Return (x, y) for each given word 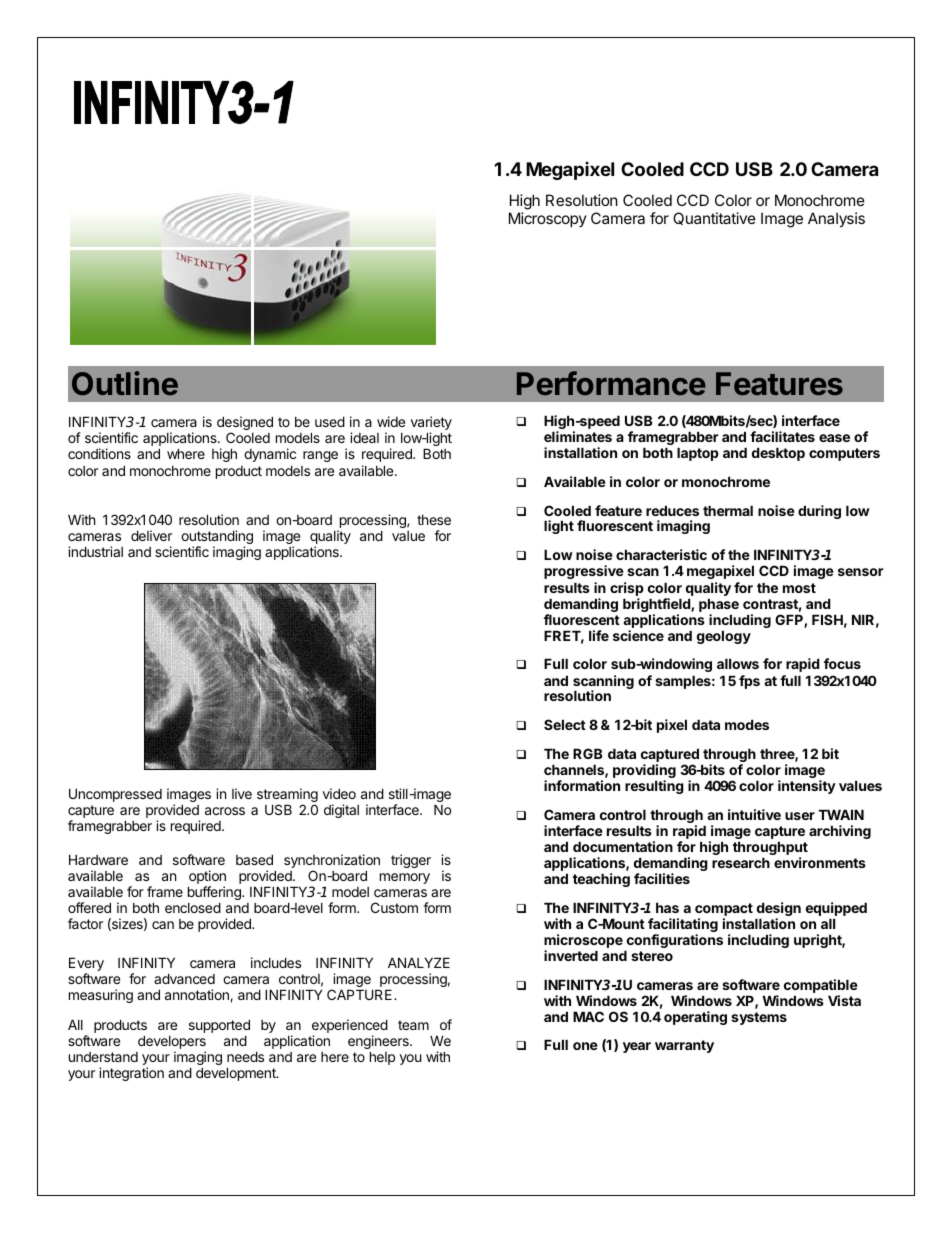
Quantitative (714, 218)
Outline (125, 383)
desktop (778, 454)
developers (172, 1043)
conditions (99, 453)
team (413, 1025)
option (207, 877)
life (599, 635)
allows (738, 663)
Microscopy (548, 219)
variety (431, 424)
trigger (411, 861)
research (741, 862)
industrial (95, 551)
